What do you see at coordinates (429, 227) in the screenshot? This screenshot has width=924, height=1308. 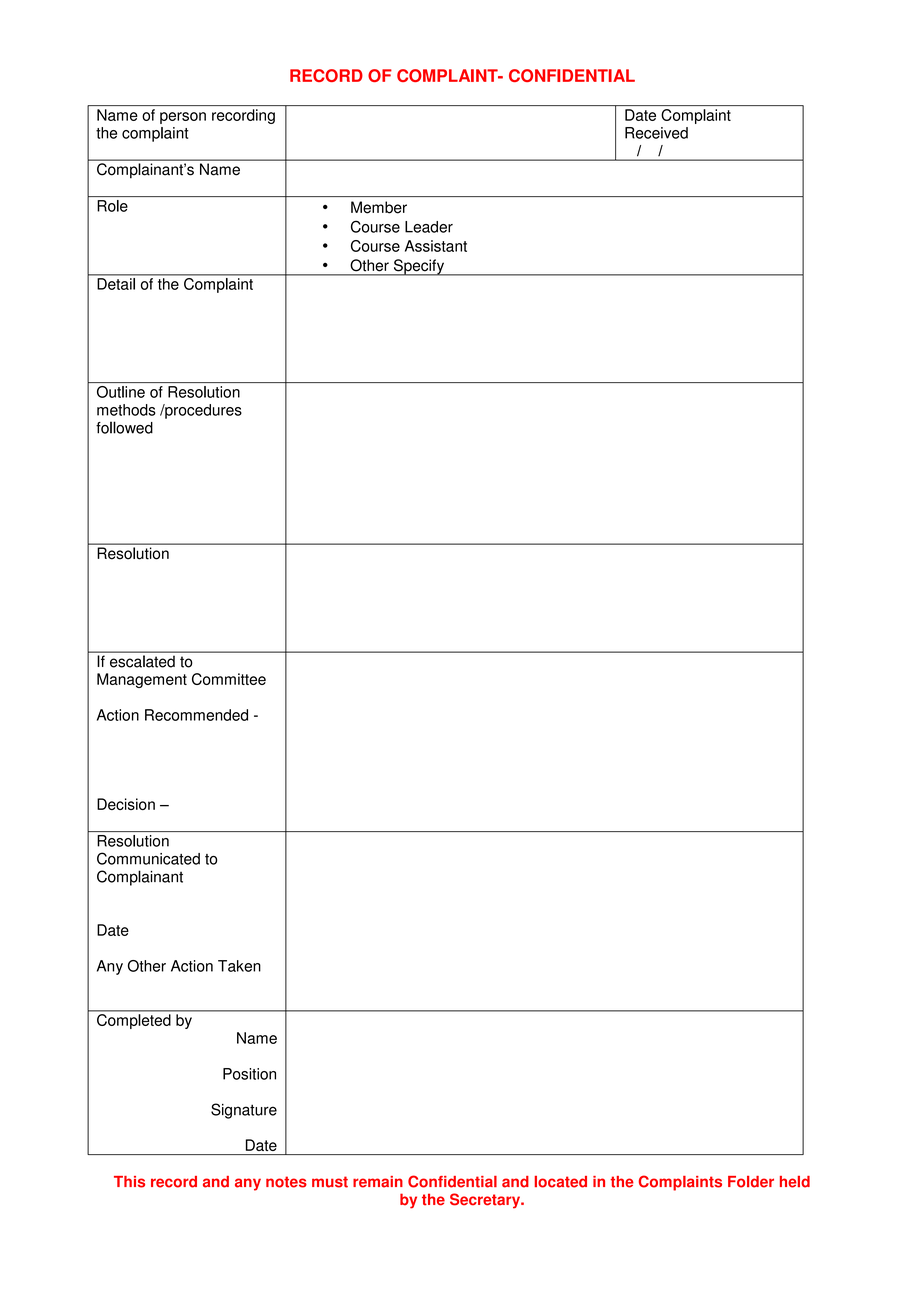 I see `Leader` at bounding box center [429, 227].
